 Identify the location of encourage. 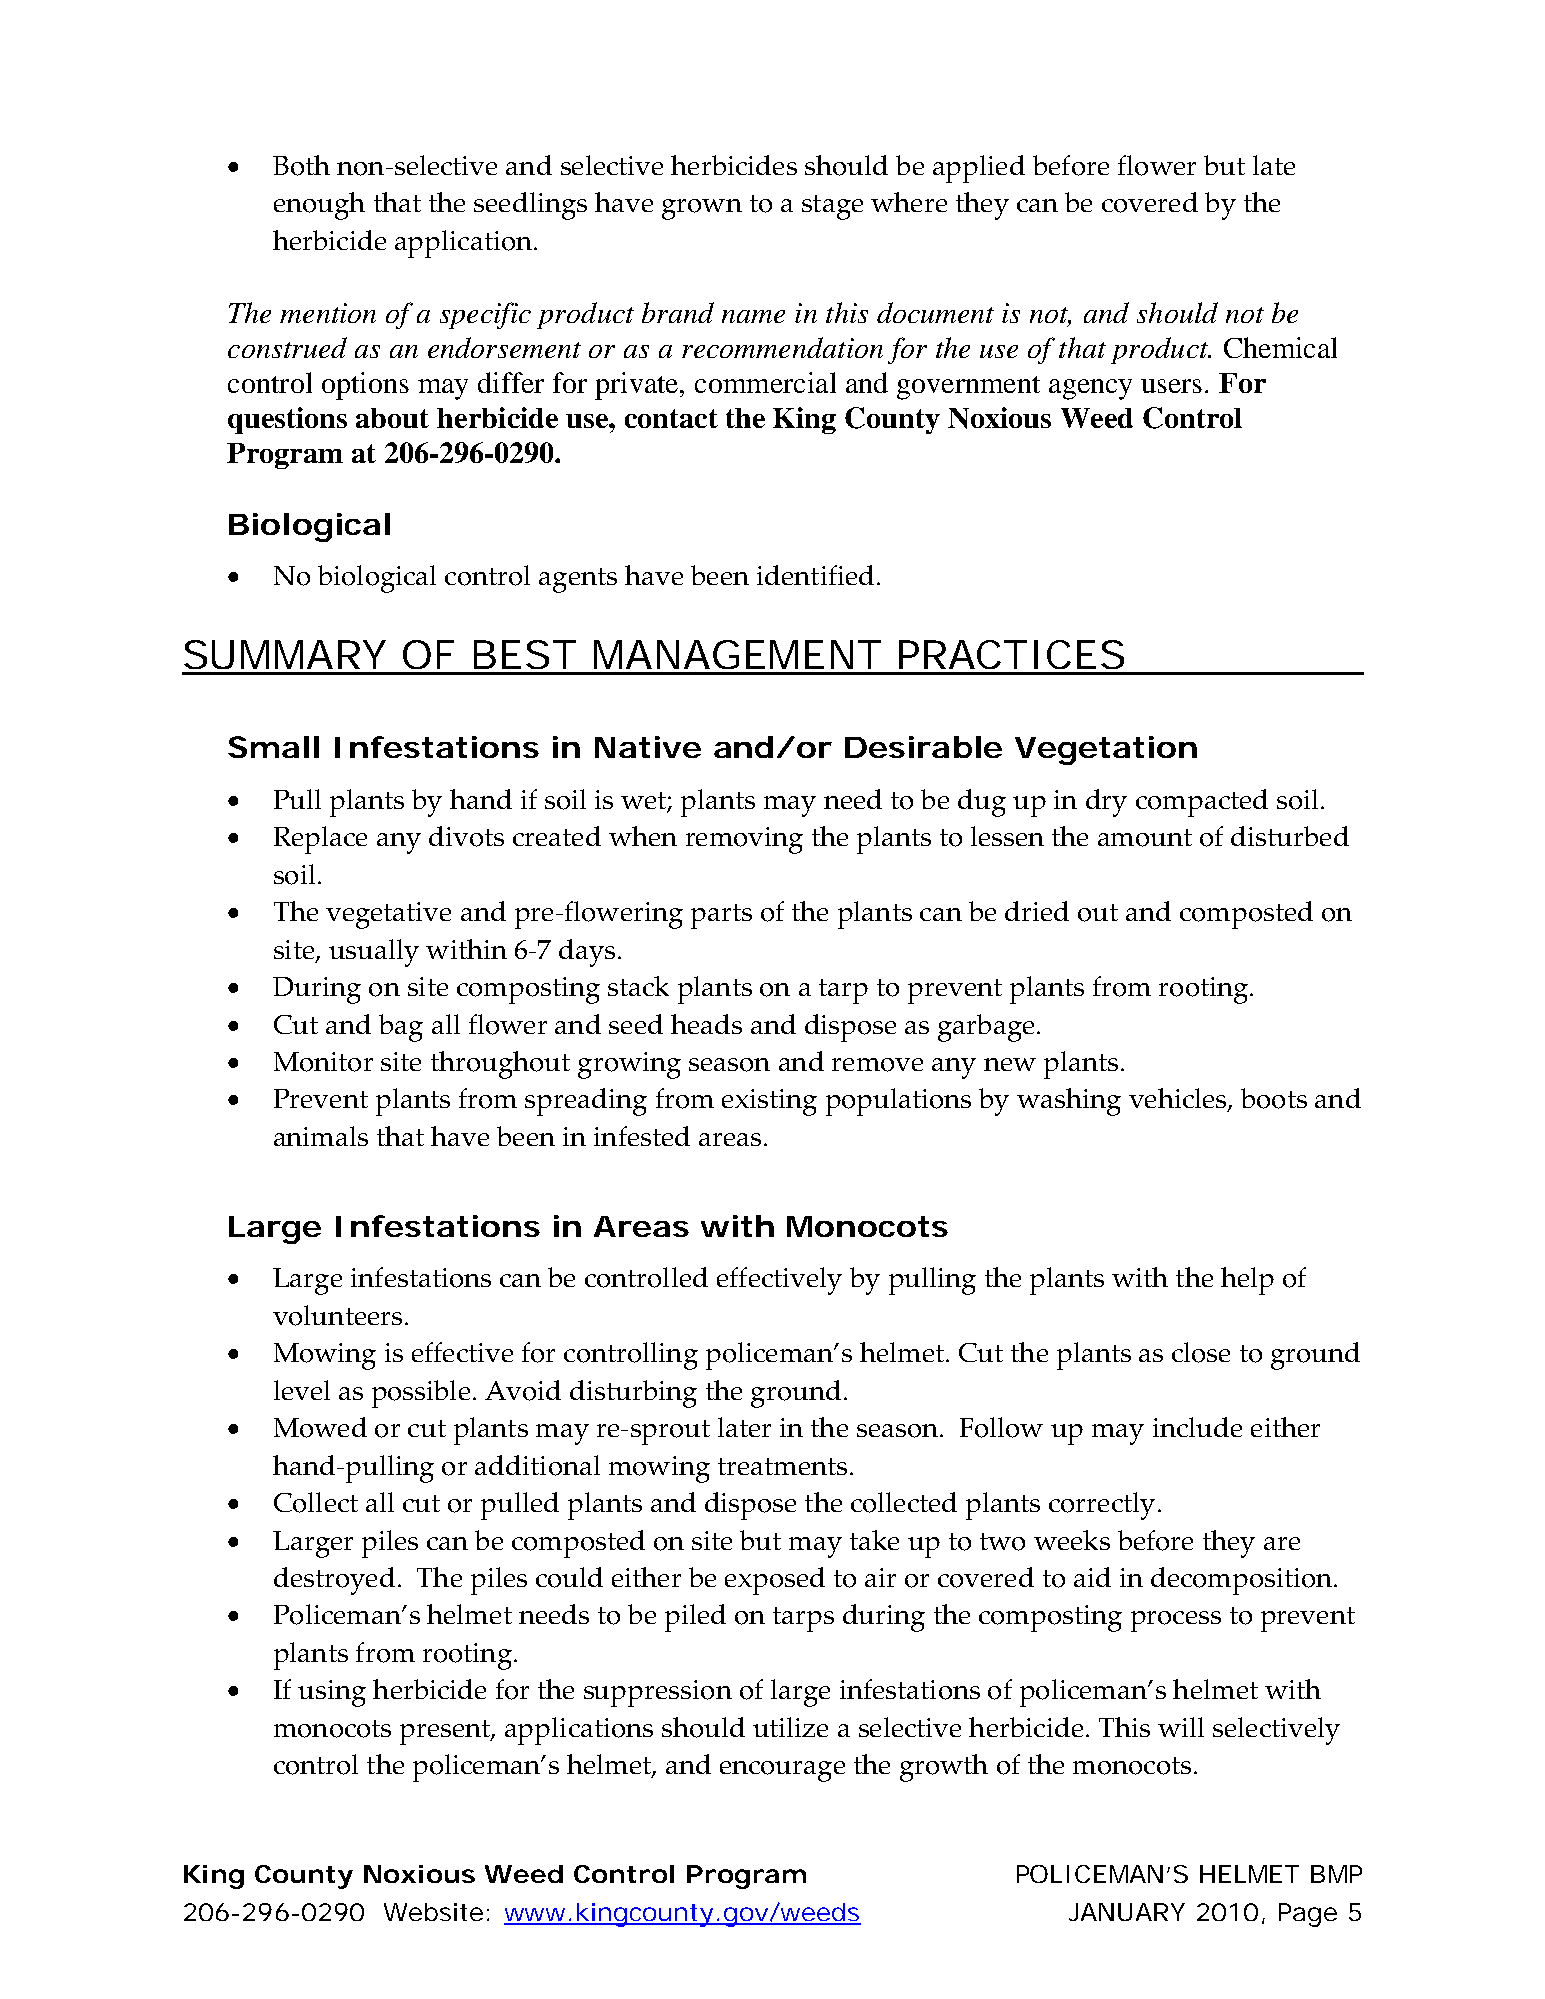
(782, 1771).
